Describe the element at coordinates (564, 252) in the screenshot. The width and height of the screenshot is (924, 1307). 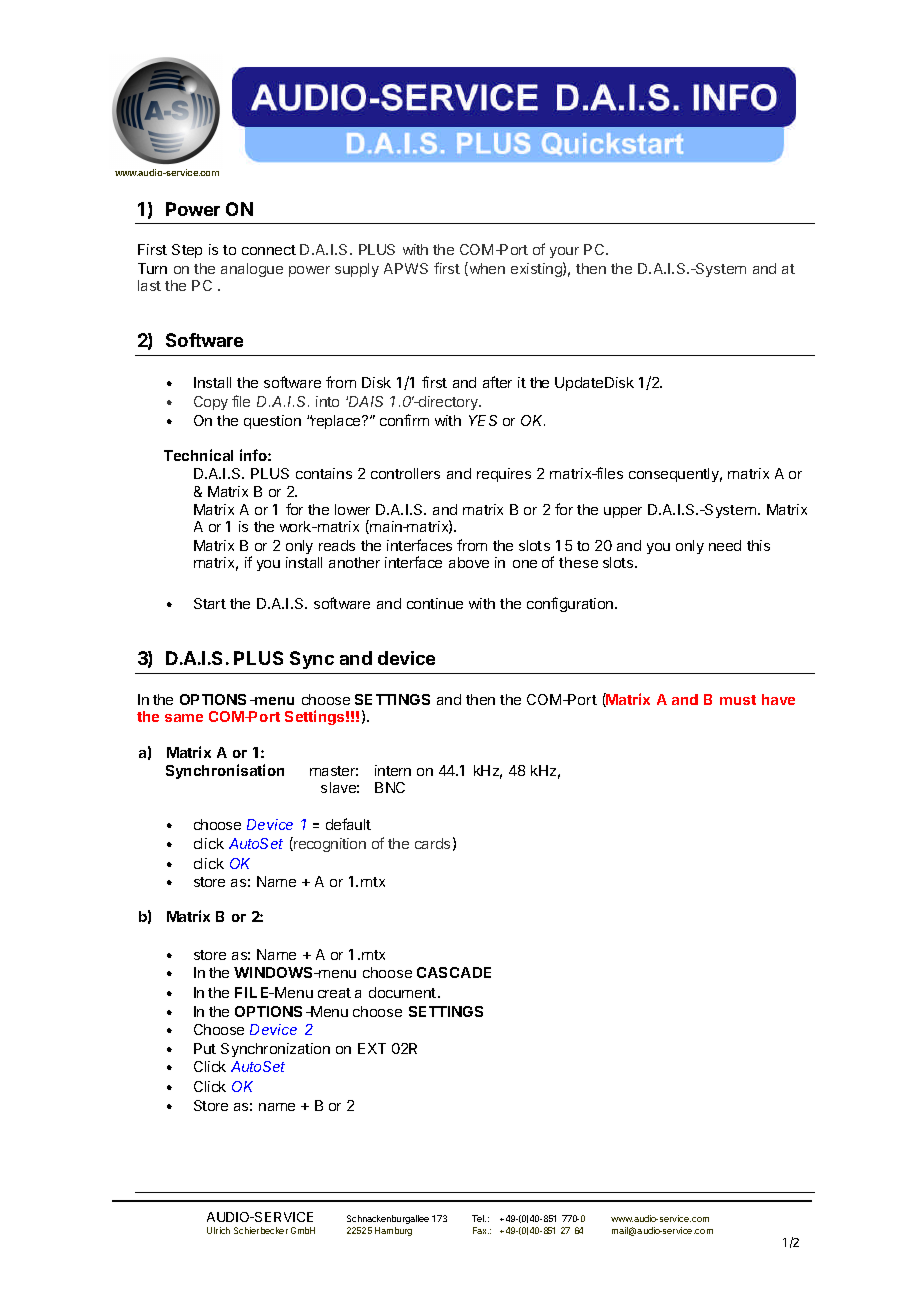
I see `your` at that location.
